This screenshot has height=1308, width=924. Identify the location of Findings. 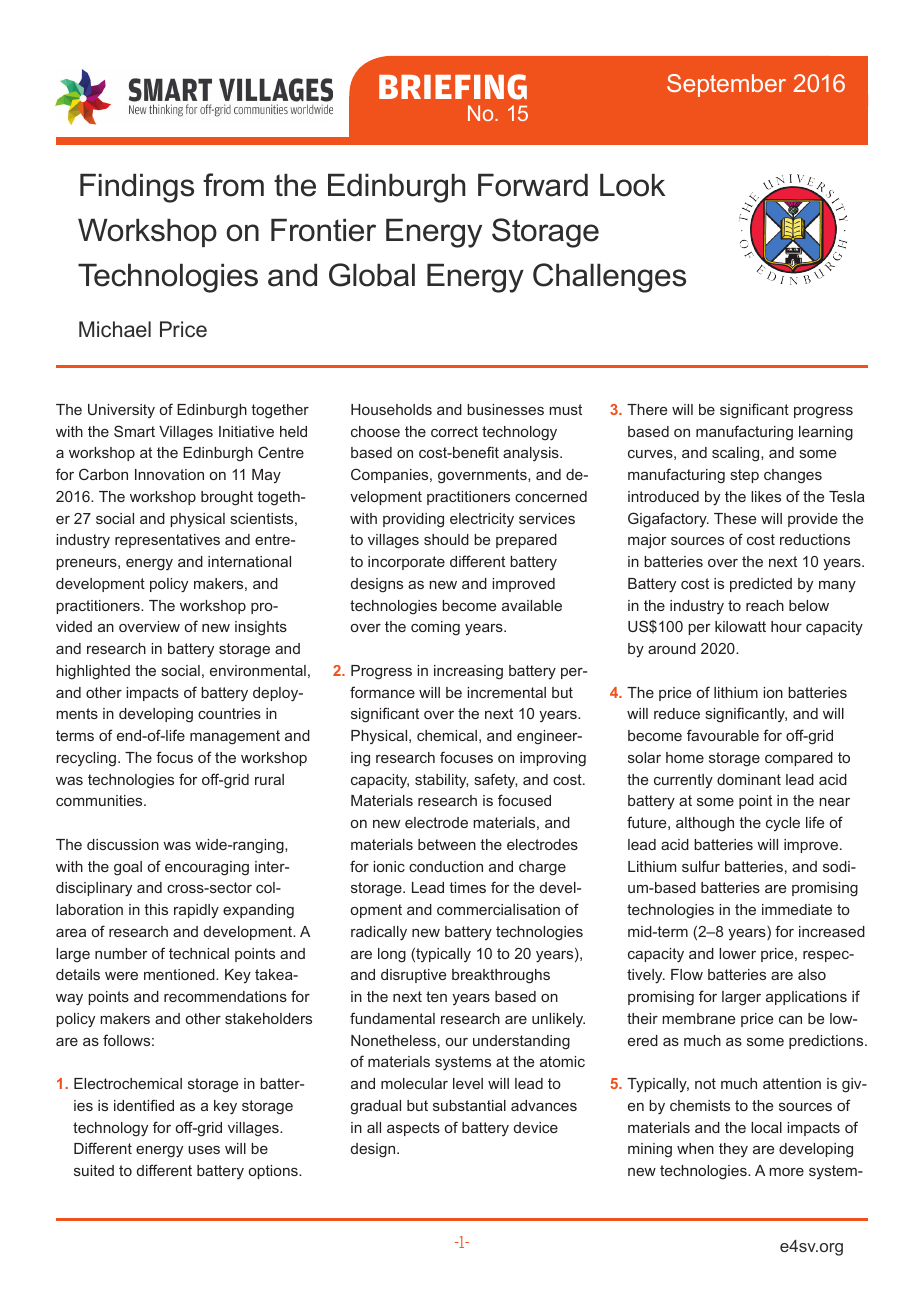
(137, 188).
